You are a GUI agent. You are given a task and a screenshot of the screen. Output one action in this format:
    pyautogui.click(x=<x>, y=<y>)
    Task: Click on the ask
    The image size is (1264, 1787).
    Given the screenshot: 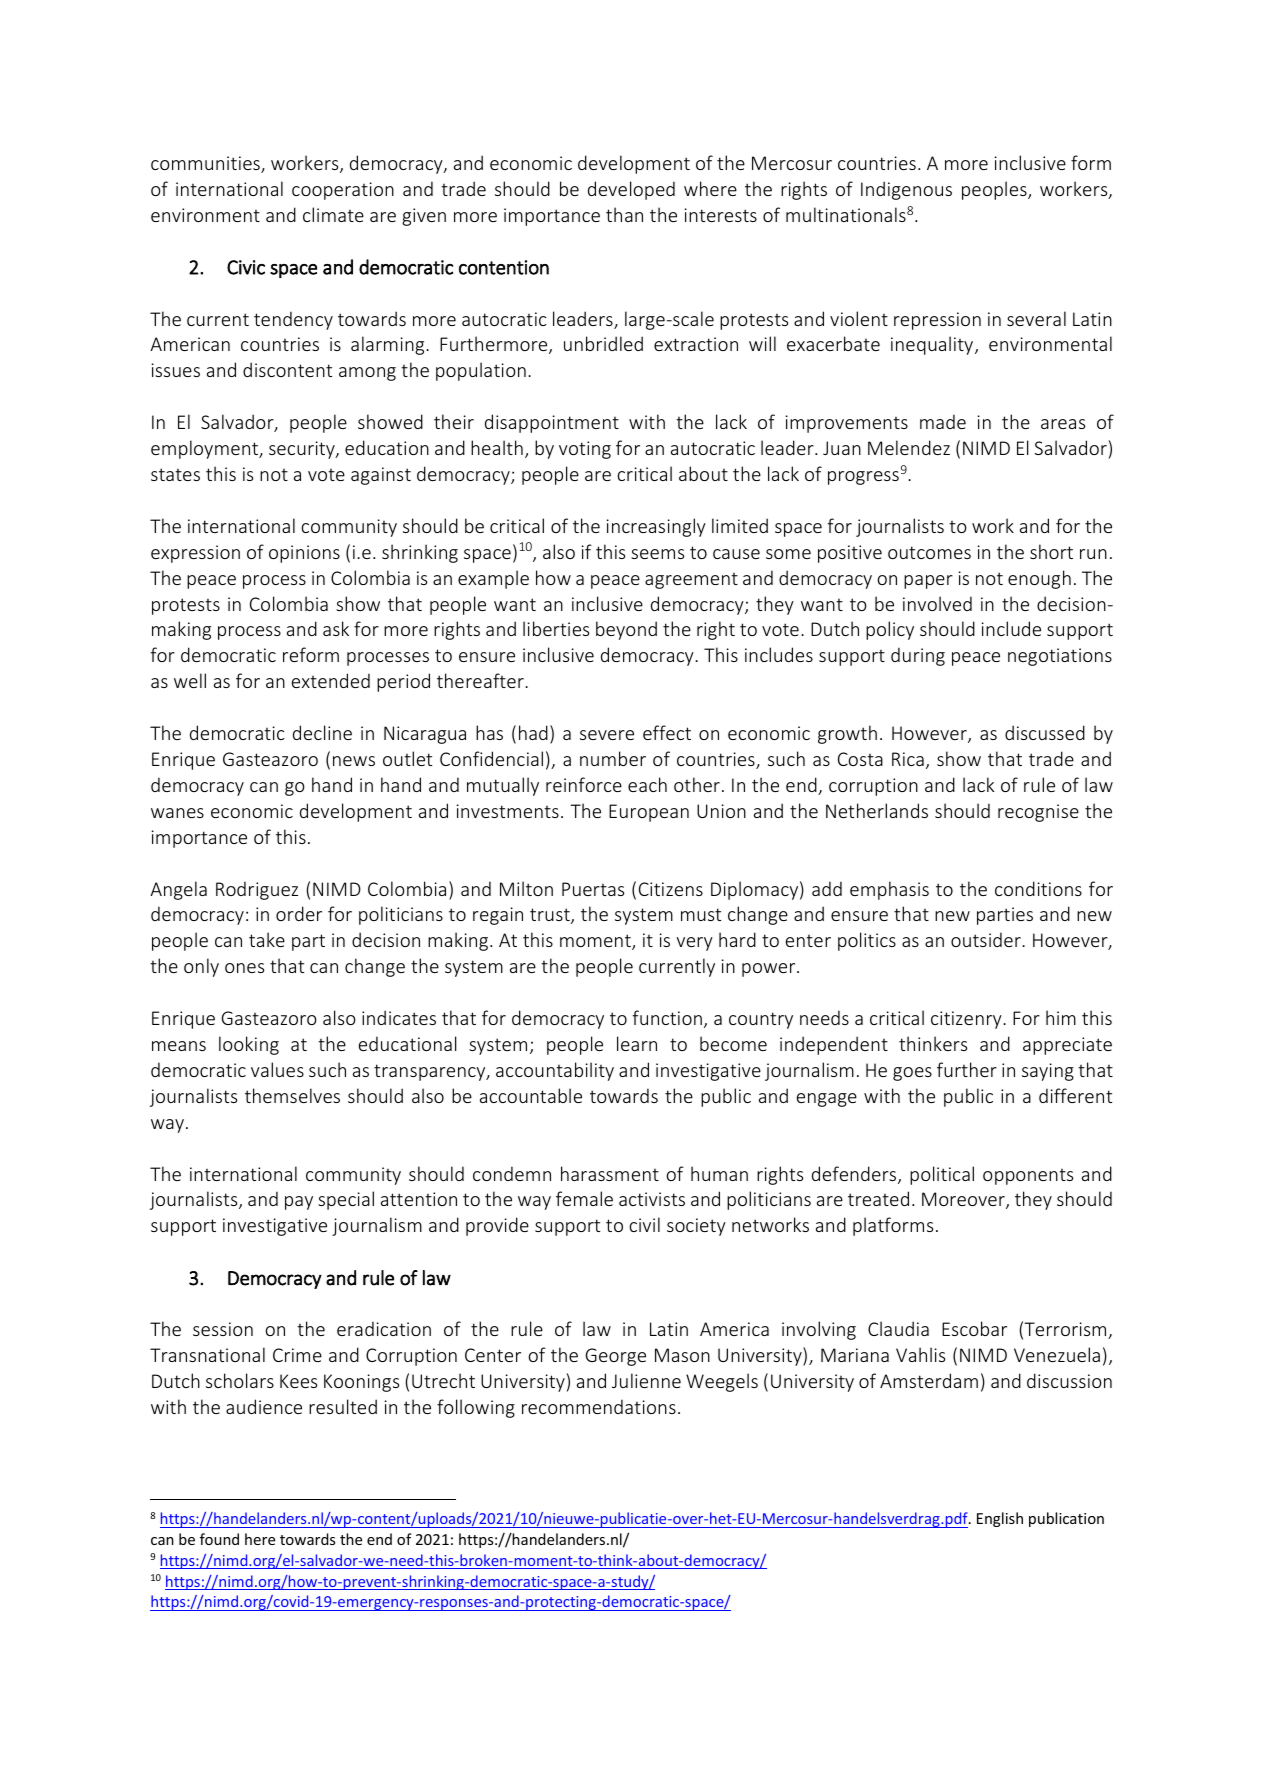 What is the action you would take?
    pyautogui.click(x=336, y=628)
